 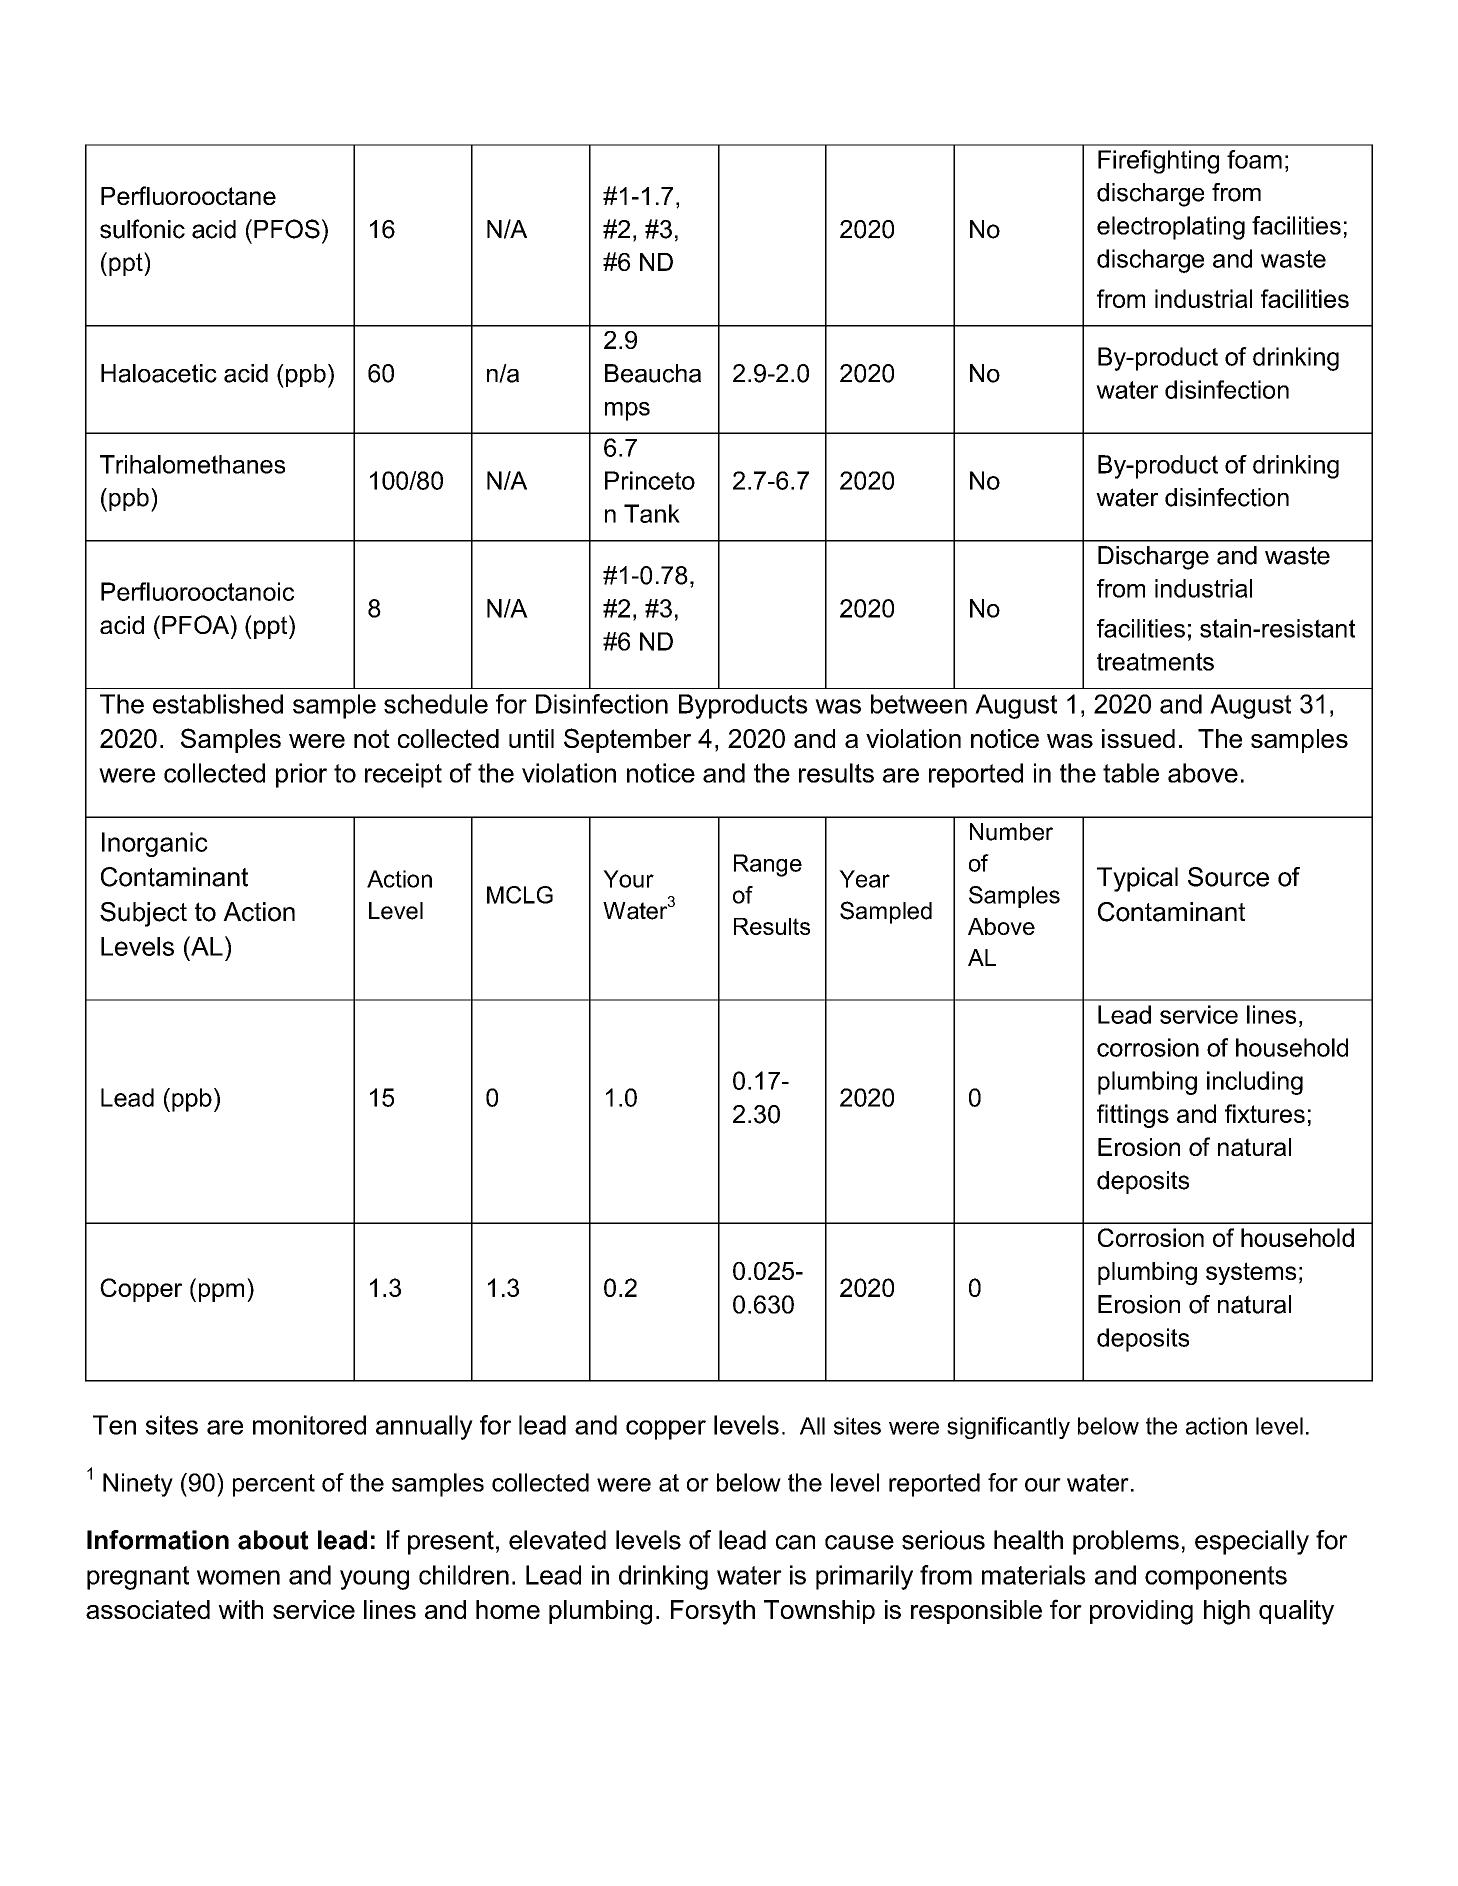 I want to click on women, so click(x=238, y=1577).
